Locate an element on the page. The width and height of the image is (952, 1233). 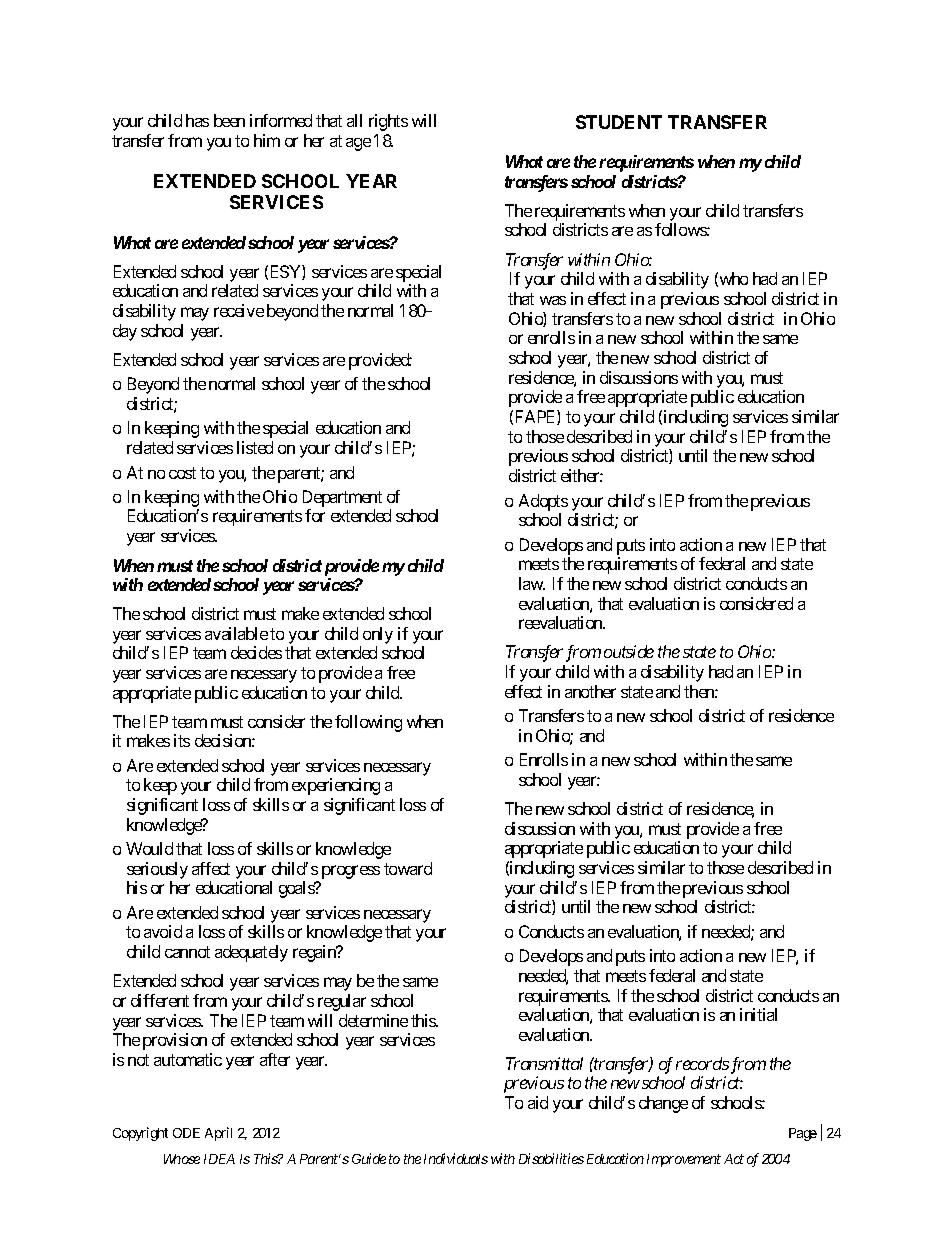
law is located at coordinates (532, 583).
